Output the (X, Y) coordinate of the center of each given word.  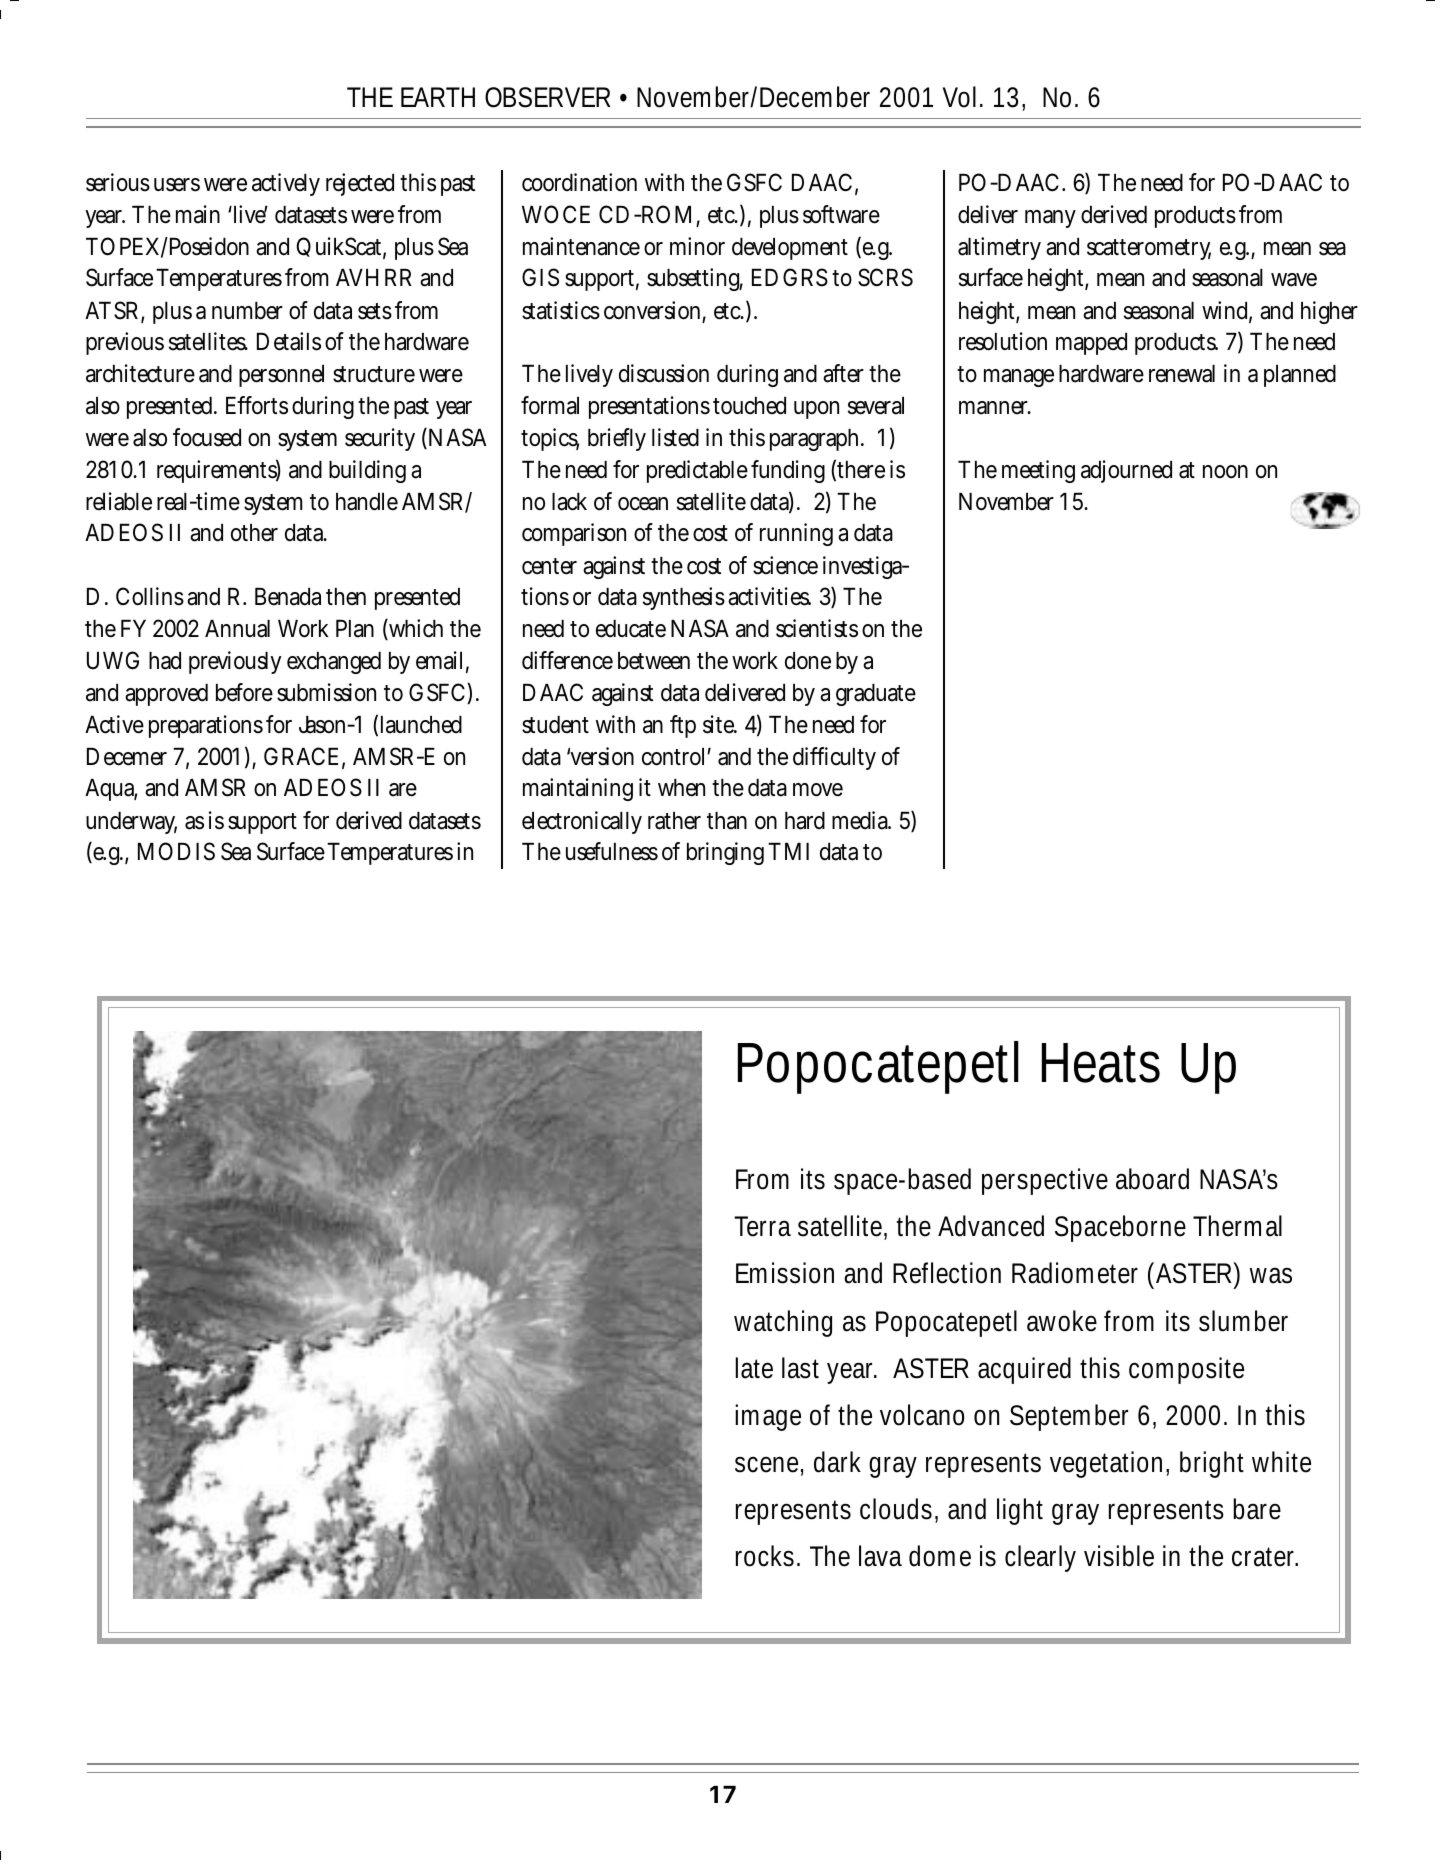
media (861, 820)
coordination (579, 182)
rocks (767, 1556)
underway (131, 823)
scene (769, 1465)
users (177, 185)
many (1050, 219)
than (727, 821)
